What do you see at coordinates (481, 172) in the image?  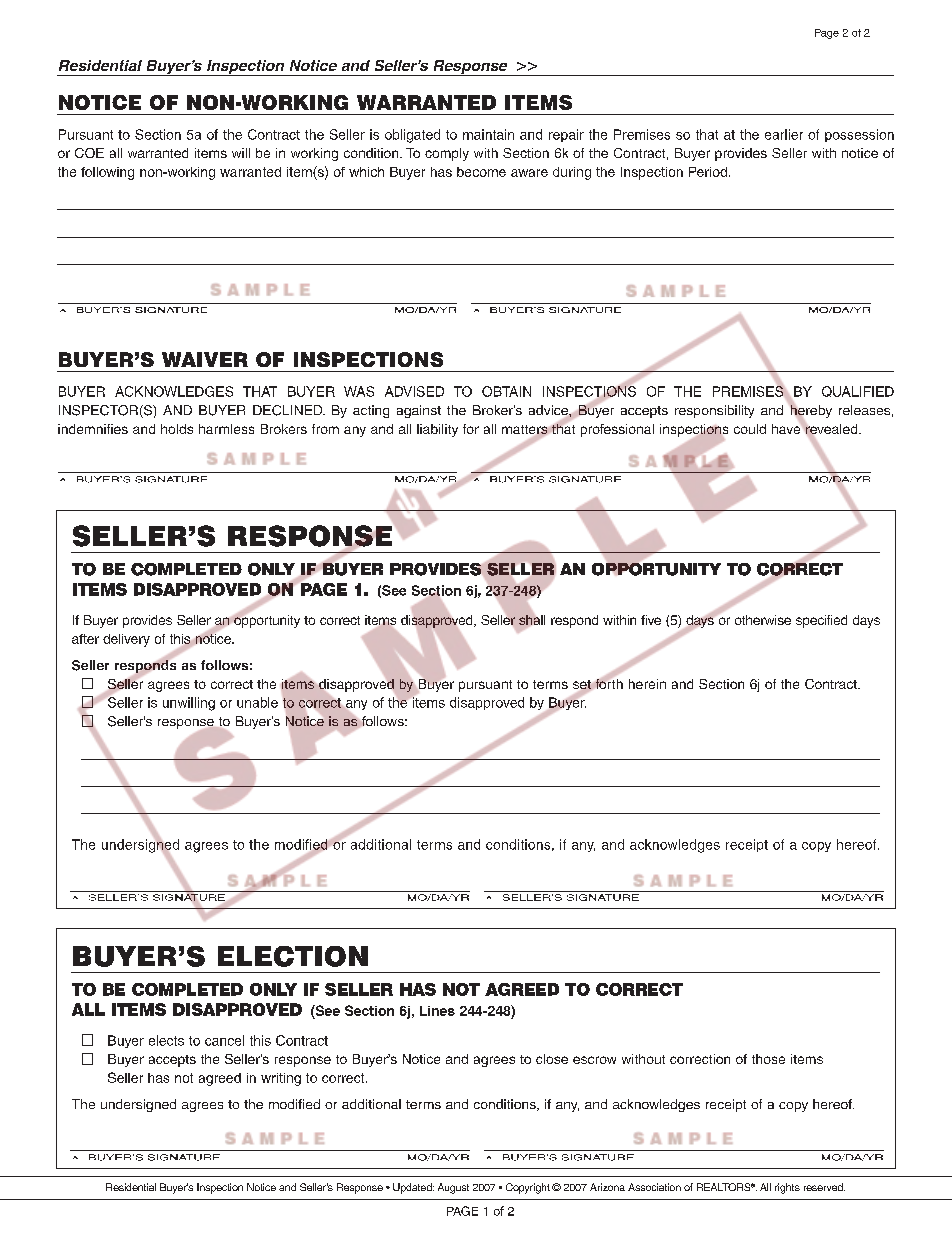 I see `become` at bounding box center [481, 172].
